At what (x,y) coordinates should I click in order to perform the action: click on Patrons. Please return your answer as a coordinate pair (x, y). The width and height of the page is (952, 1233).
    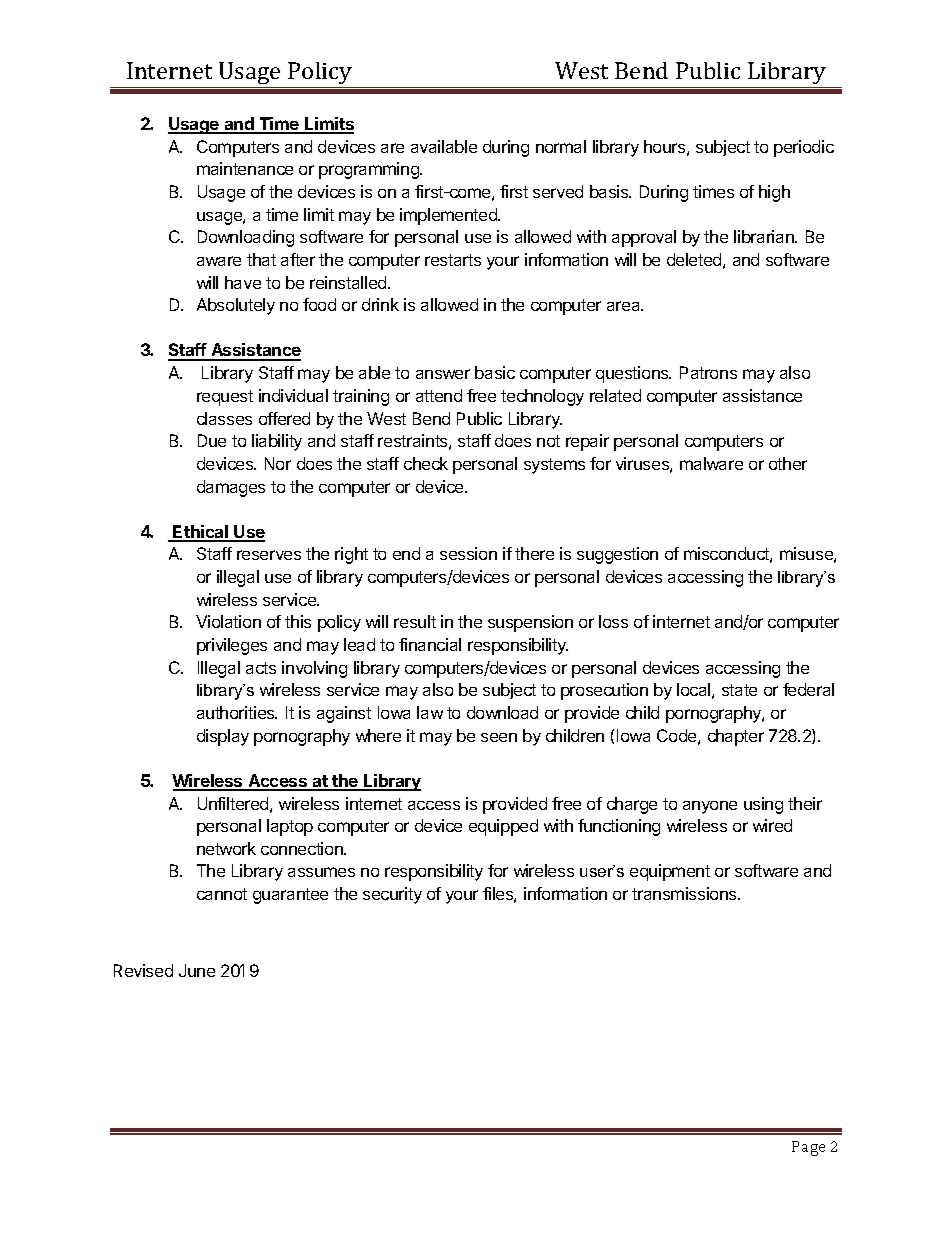
    Looking at the image, I should click on (708, 372).
